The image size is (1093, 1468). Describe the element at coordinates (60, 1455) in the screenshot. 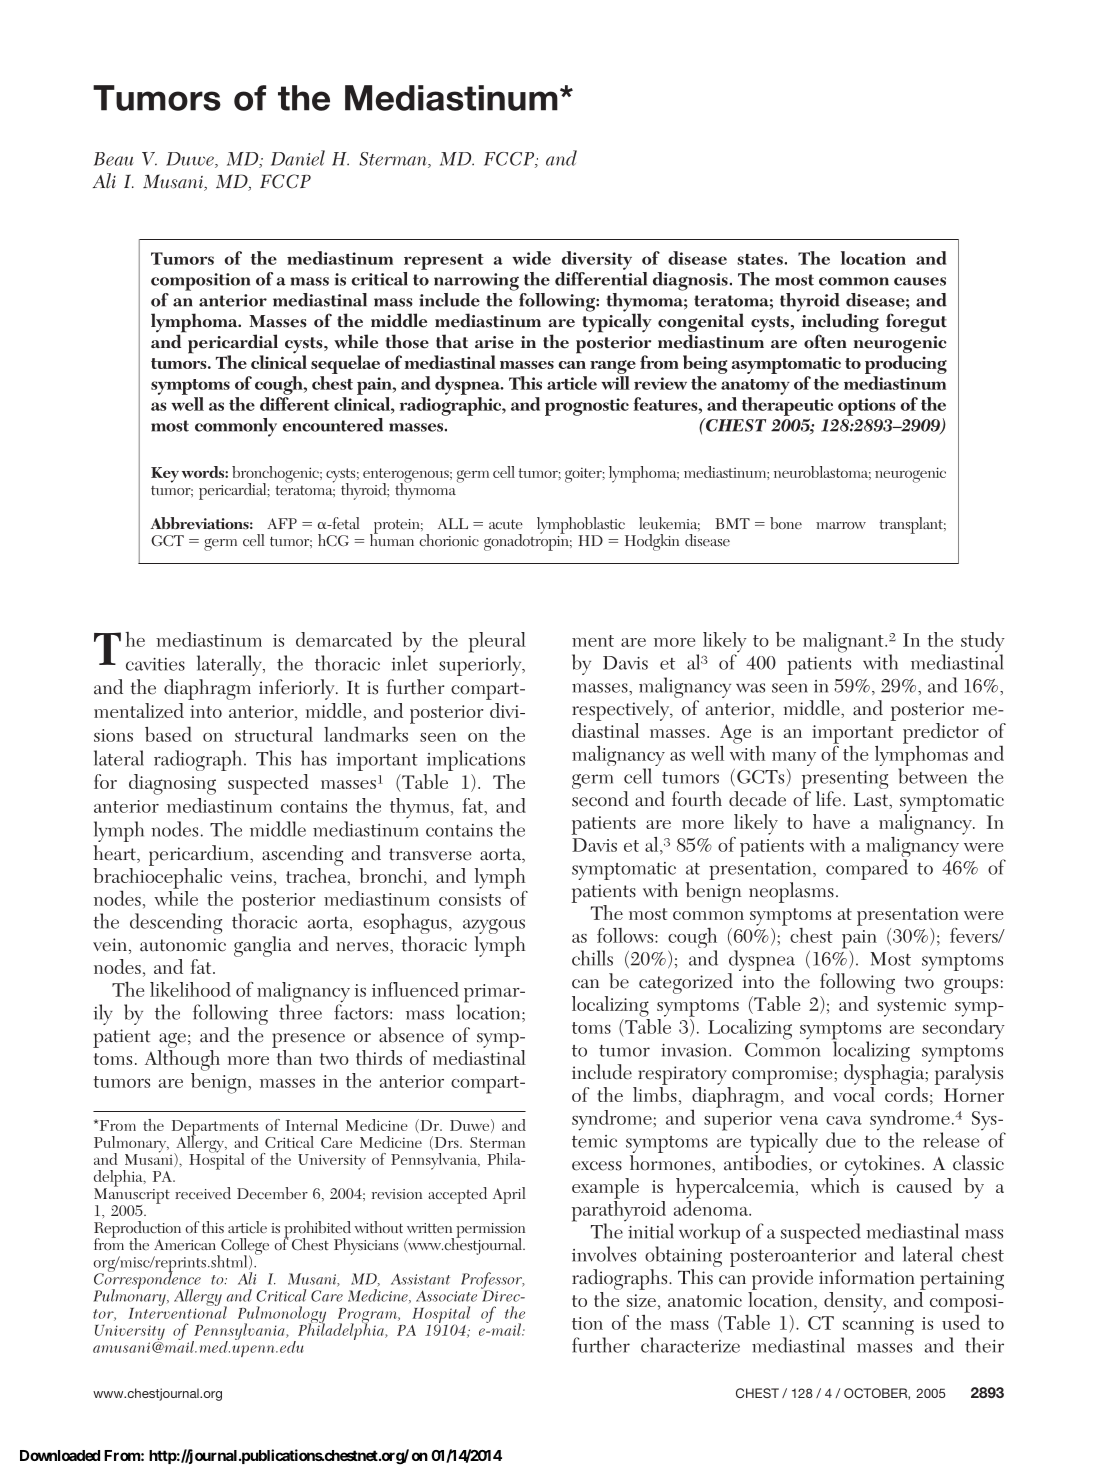

I see `Downloaded` at that location.
